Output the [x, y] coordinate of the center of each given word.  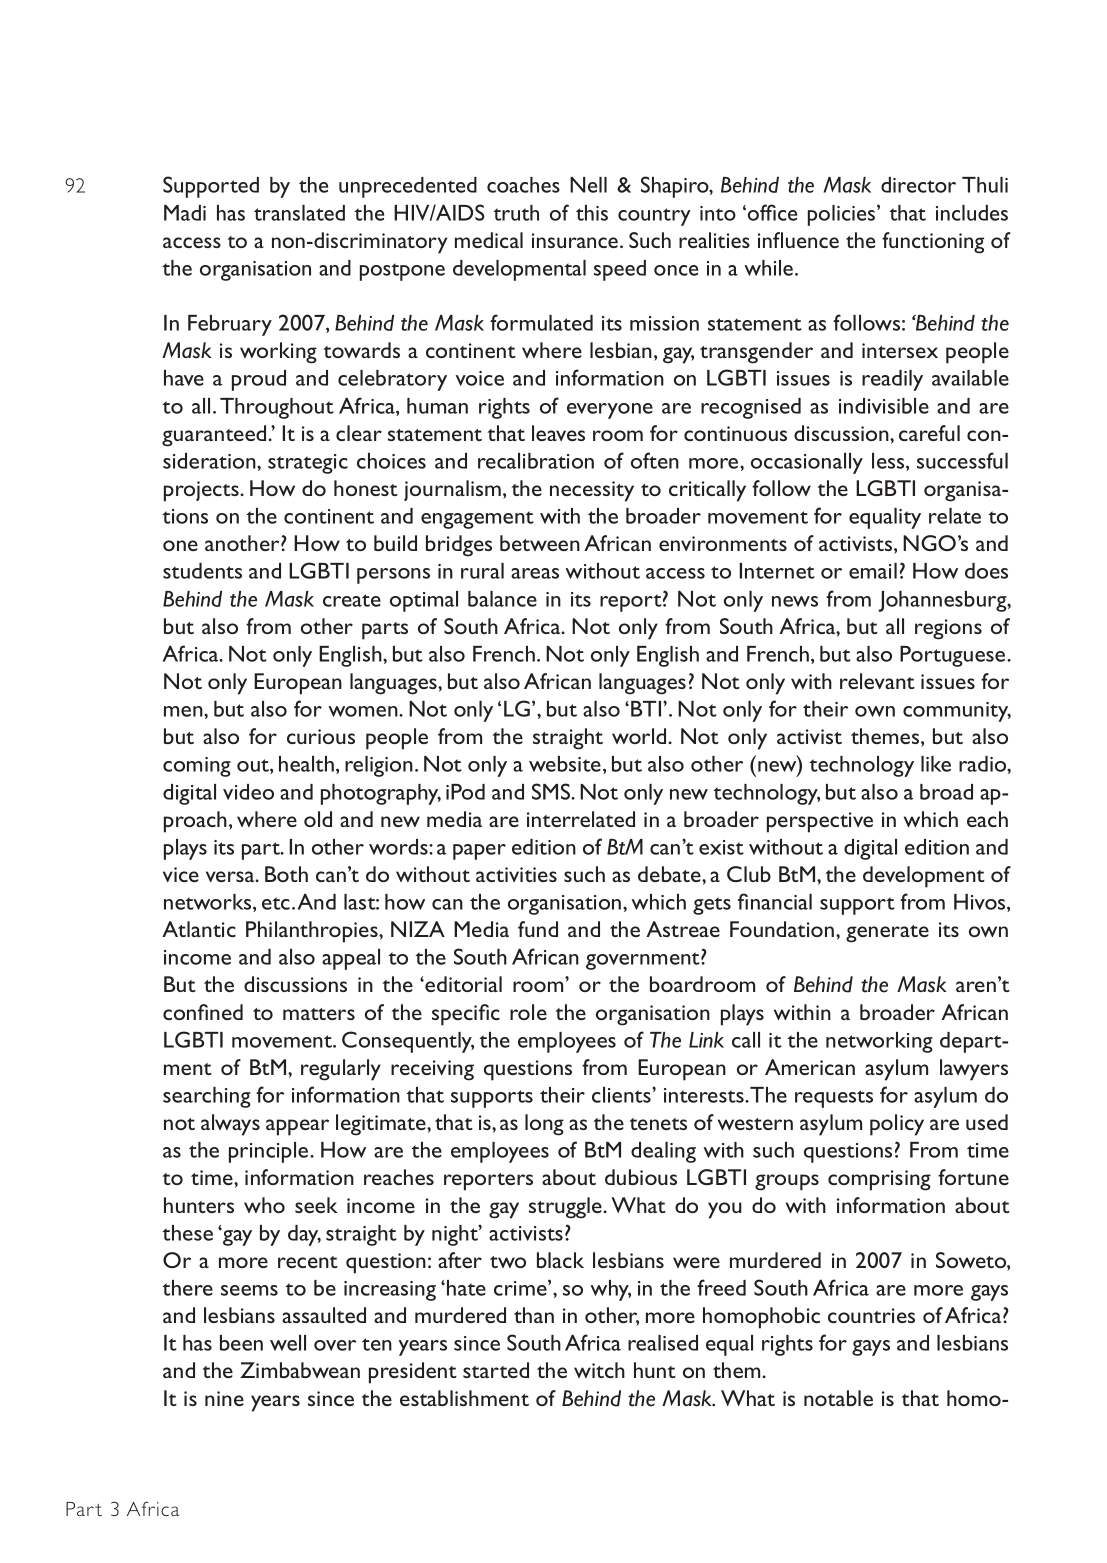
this [592, 213]
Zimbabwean [300, 1370]
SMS [552, 791]
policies [843, 215]
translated [299, 213]
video [248, 792]
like [936, 764]
